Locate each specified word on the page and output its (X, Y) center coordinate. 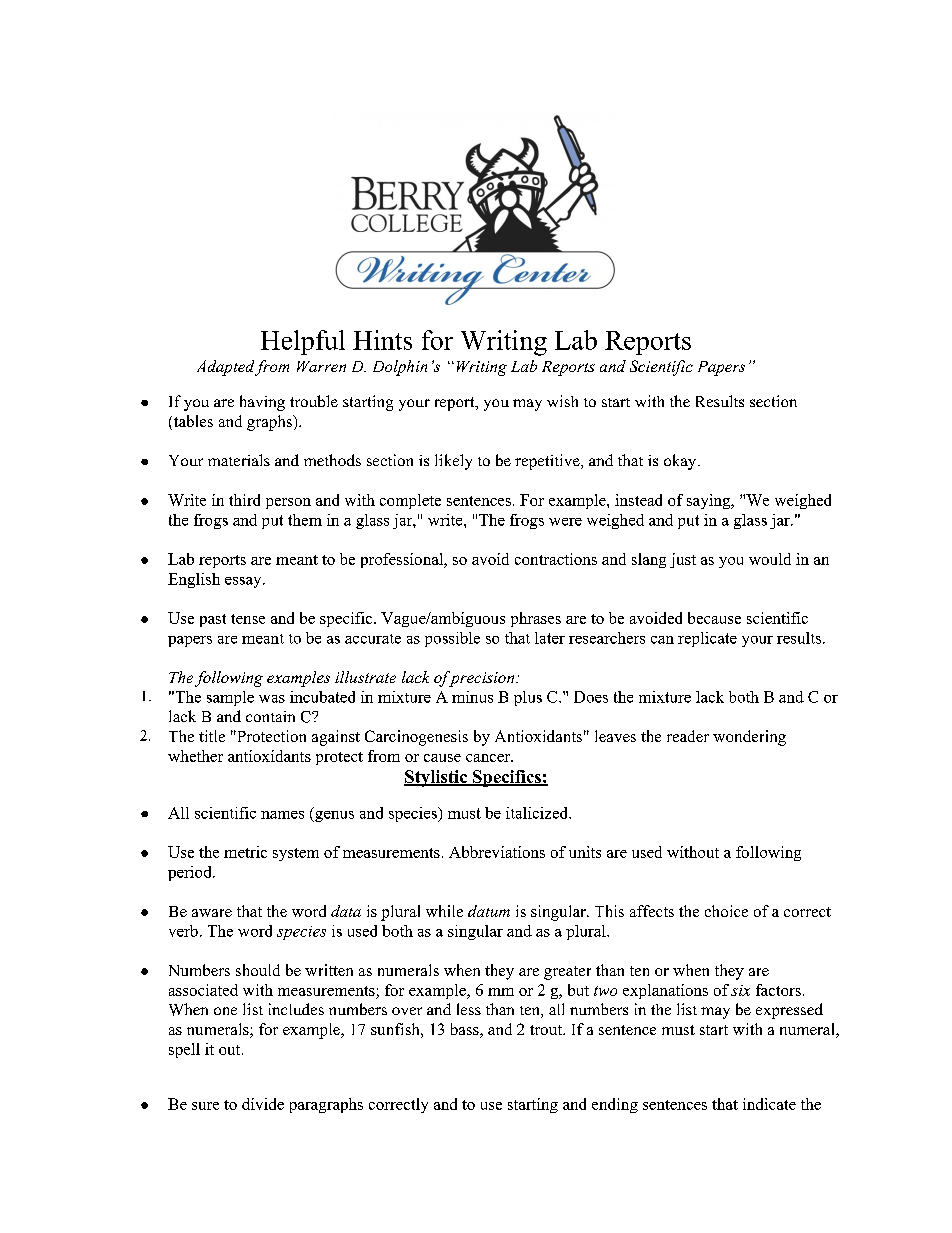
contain (270, 716)
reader (688, 736)
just (683, 560)
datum (489, 911)
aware (212, 913)
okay (681, 462)
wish (562, 401)
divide (263, 1104)
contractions (556, 559)
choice (726, 911)
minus (472, 697)
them (305, 520)
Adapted (225, 368)
